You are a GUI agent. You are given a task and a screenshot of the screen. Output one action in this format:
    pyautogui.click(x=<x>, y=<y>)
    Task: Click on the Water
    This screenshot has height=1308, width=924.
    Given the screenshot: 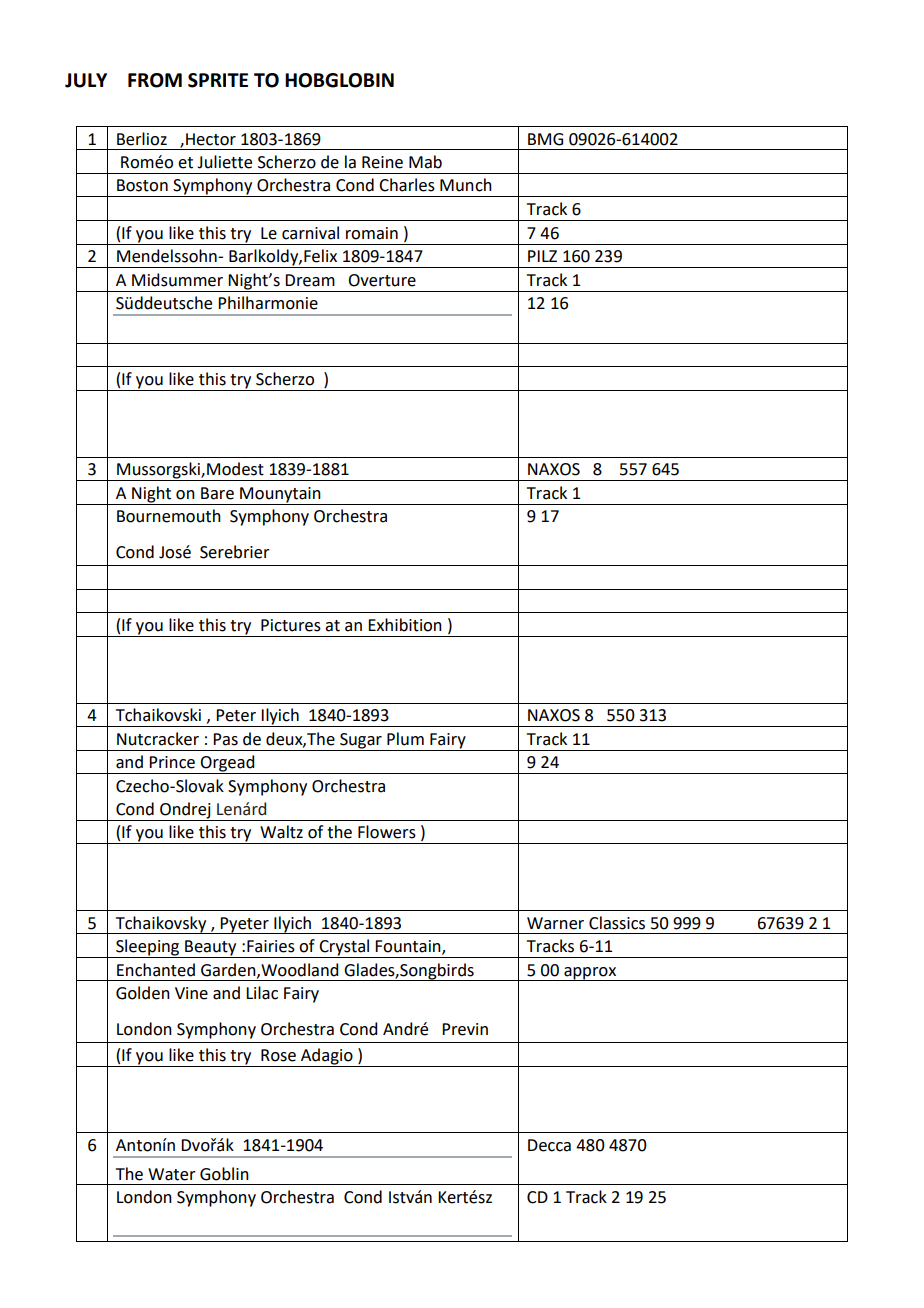 What is the action you would take?
    pyautogui.click(x=172, y=1174)
